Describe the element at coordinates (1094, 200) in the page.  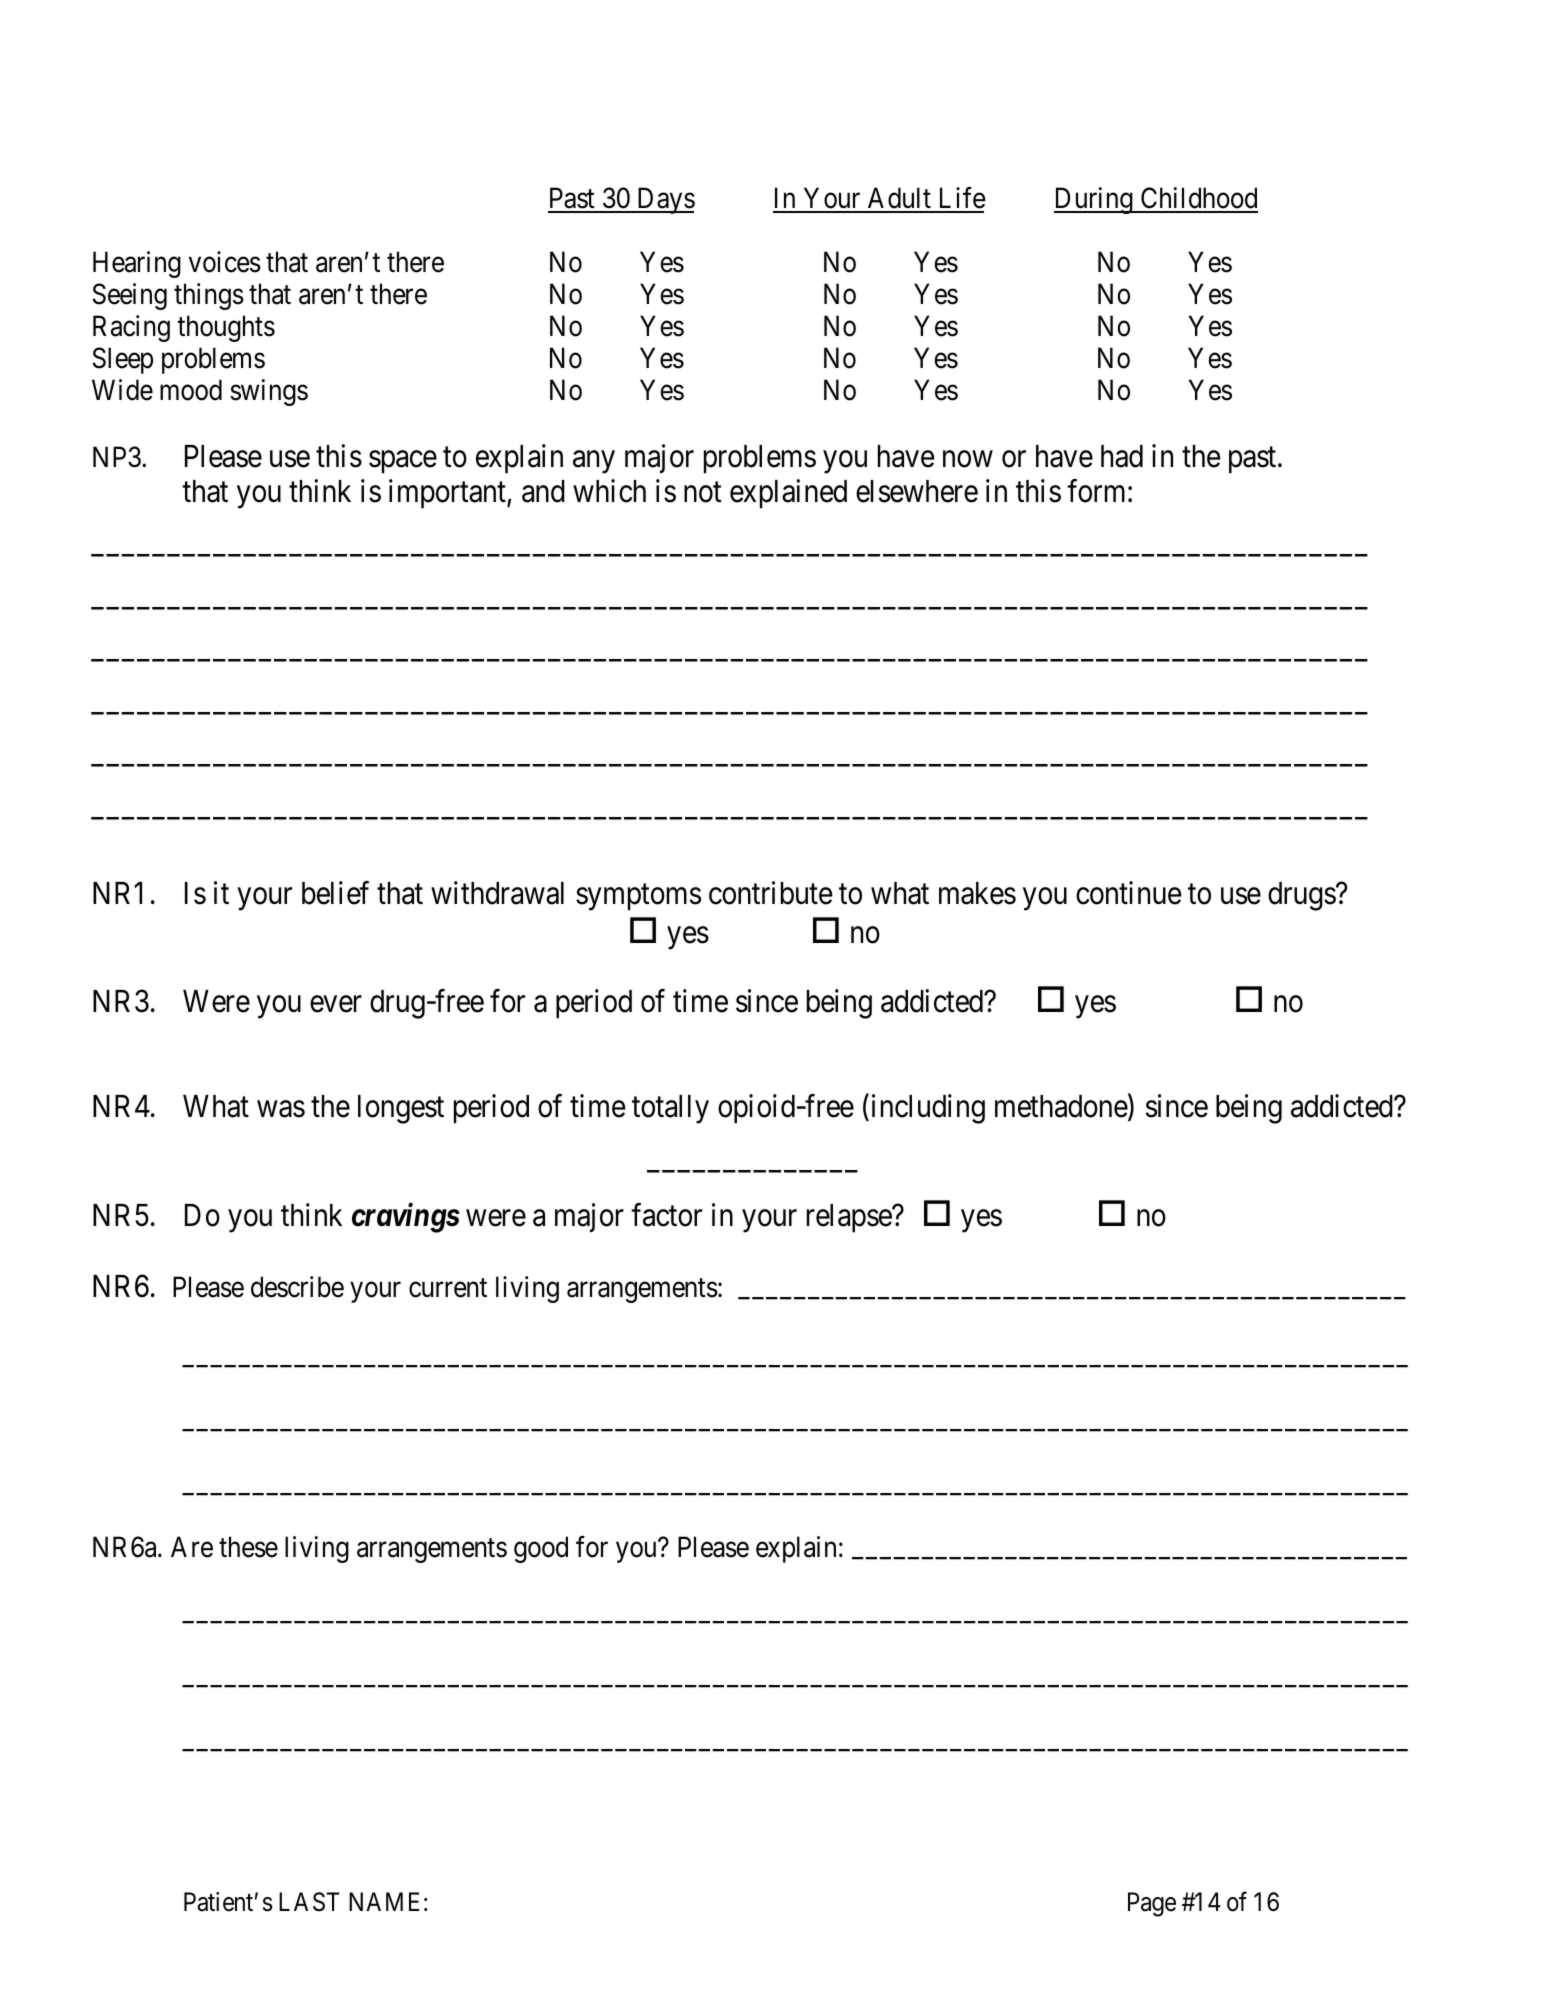
I see `During` at that location.
